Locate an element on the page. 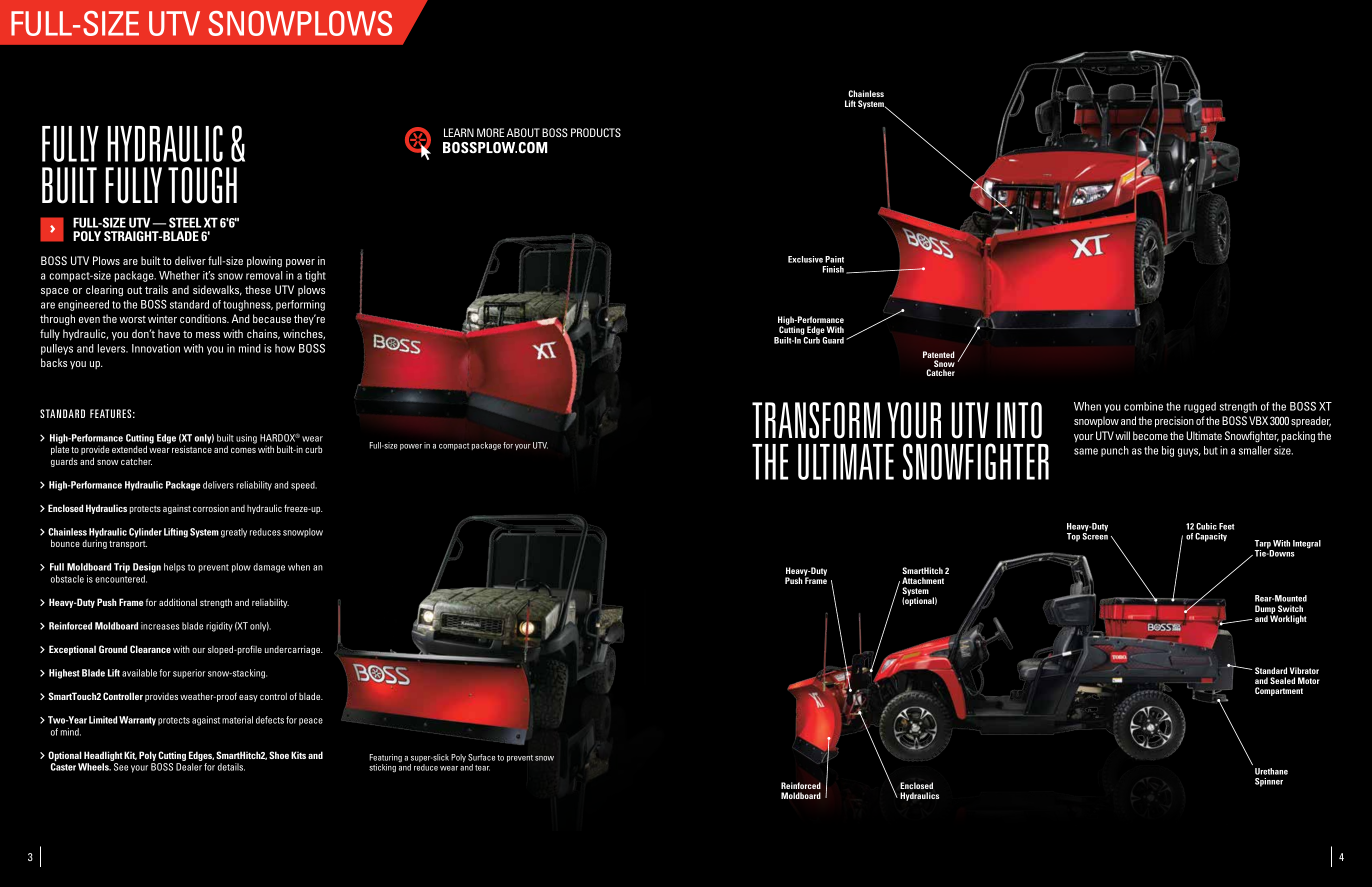  conditions is located at coordinates (204, 318).
